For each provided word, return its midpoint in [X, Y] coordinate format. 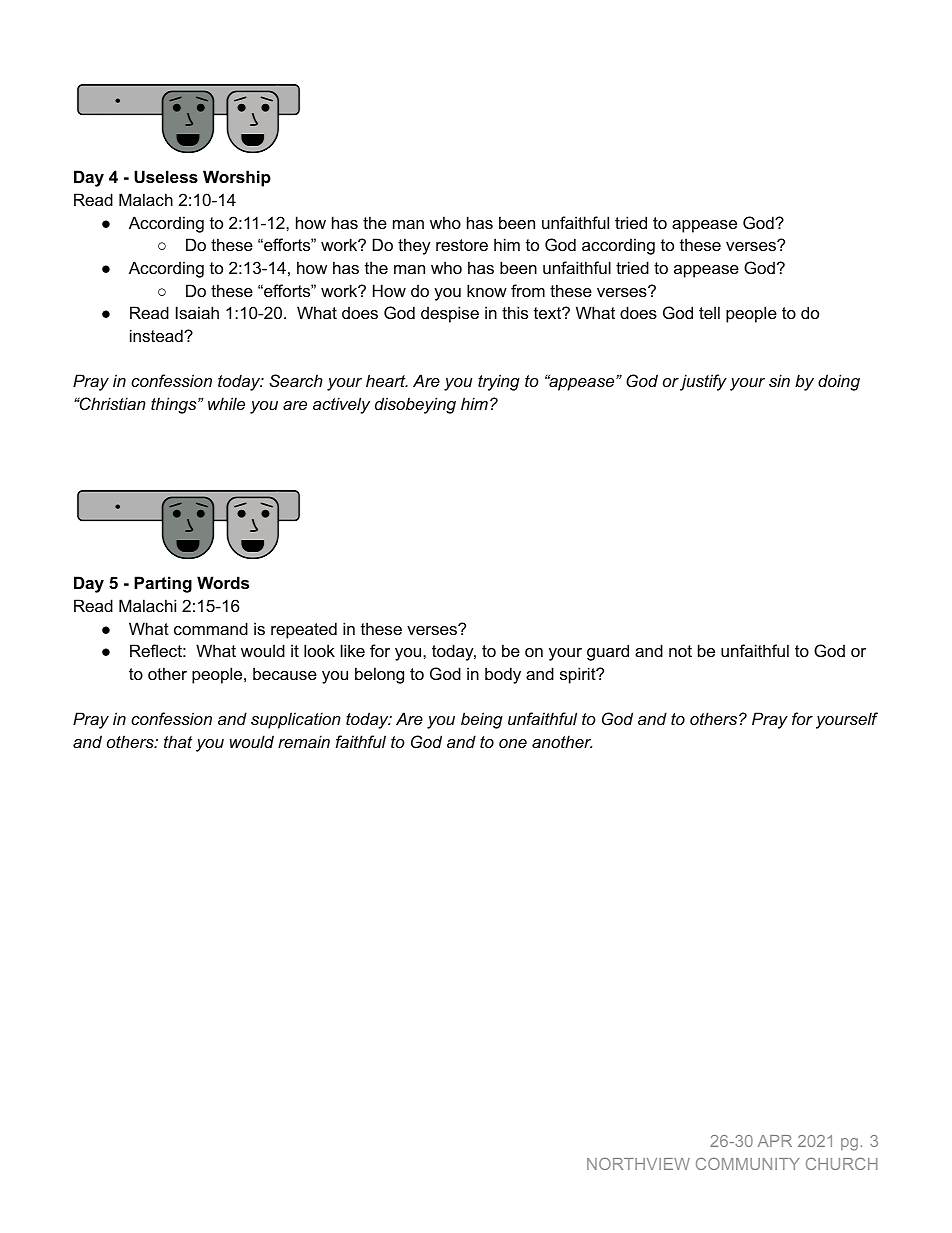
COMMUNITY [748, 1164]
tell [709, 312]
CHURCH [842, 1164]
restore [462, 245]
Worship [237, 178]
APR [775, 1141]
